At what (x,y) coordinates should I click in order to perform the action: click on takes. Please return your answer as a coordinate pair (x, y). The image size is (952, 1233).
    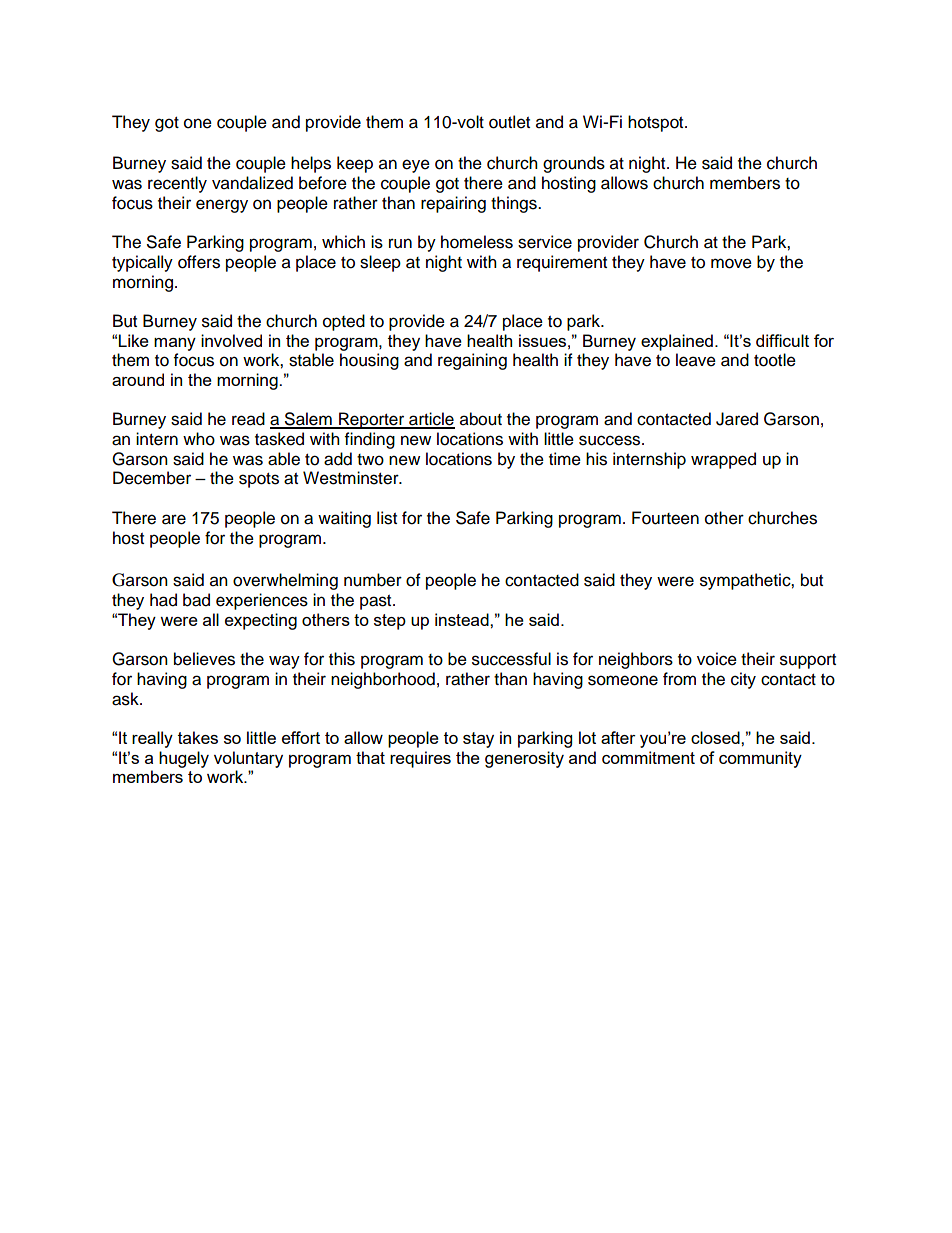
    Looking at the image, I should click on (198, 737).
